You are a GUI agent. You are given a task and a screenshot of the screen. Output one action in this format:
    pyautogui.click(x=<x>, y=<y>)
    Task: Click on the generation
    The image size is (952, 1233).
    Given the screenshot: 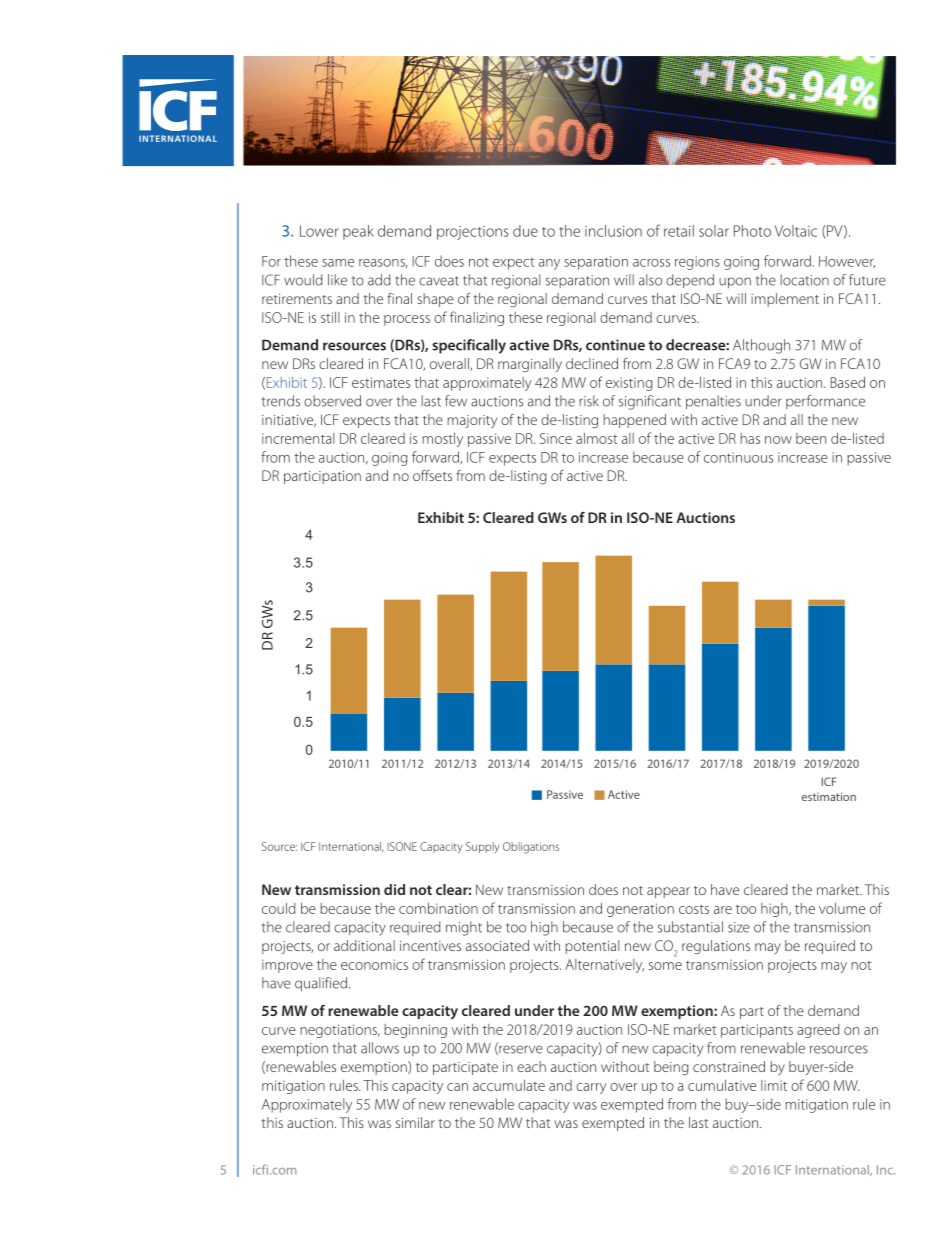 What is the action you would take?
    pyautogui.click(x=640, y=910)
